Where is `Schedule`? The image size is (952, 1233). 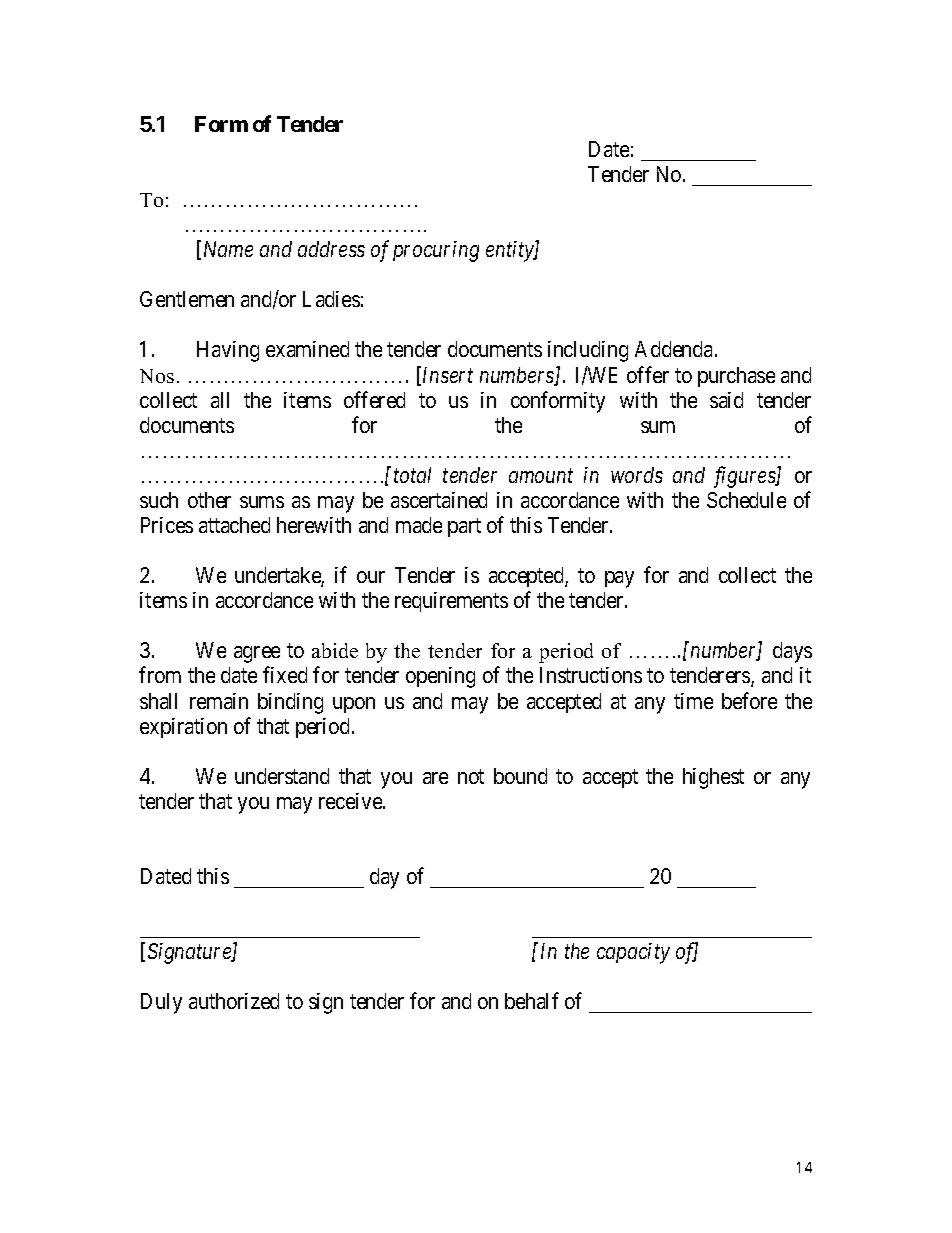 Schedule is located at coordinates (746, 500).
